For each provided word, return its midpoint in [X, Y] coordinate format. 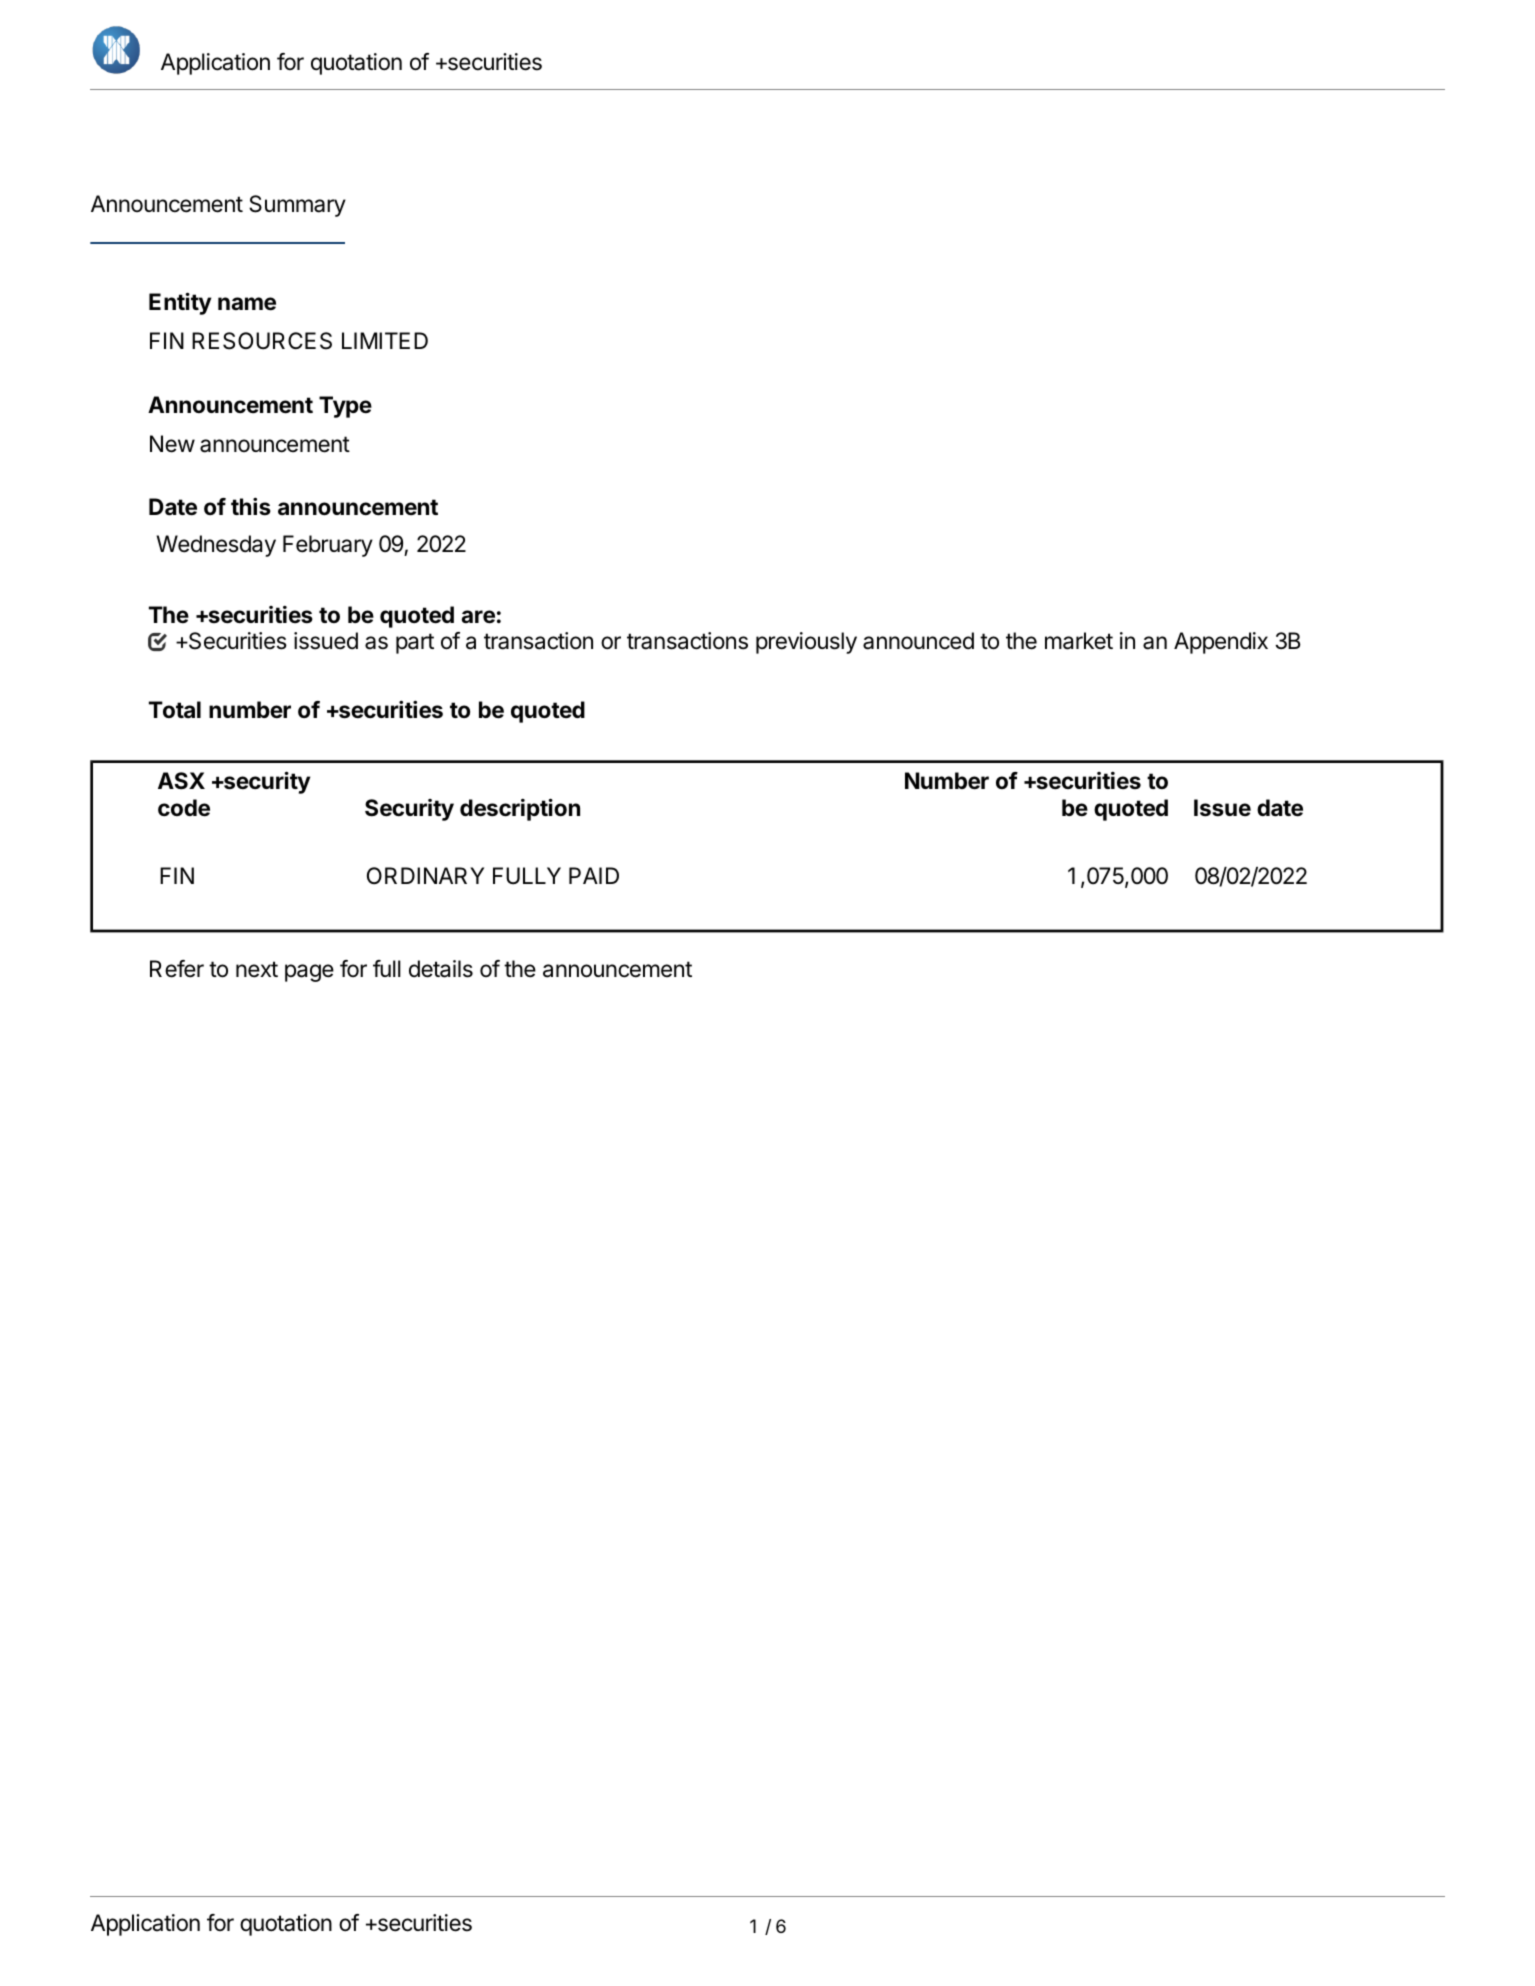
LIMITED [385, 340]
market [1079, 641]
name [247, 304]
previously [806, 643]
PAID [594, 875]
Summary [297, 206]
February [328, 546]
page [309, 973]
